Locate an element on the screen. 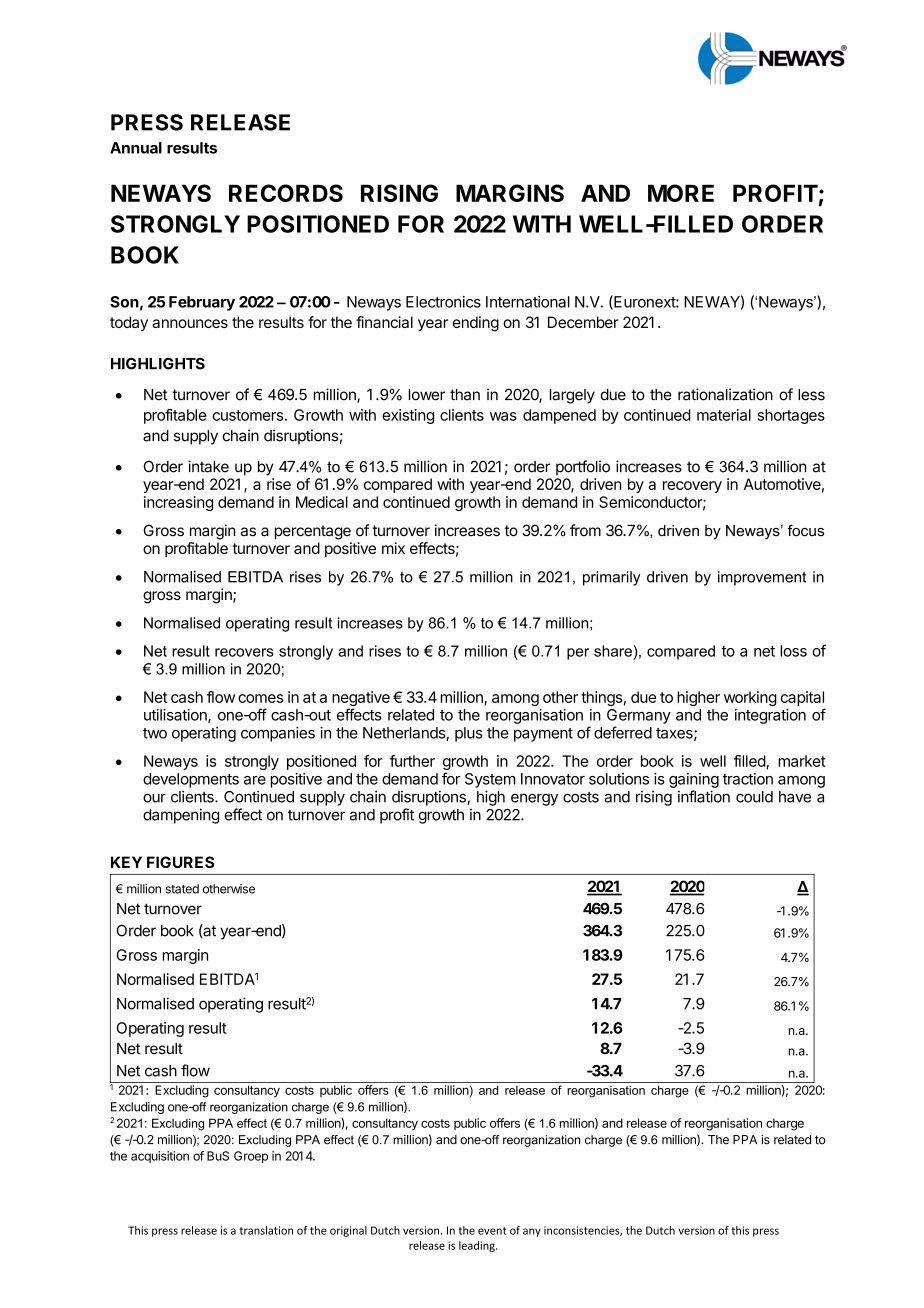  event is located at coordinates (492, 1231).
